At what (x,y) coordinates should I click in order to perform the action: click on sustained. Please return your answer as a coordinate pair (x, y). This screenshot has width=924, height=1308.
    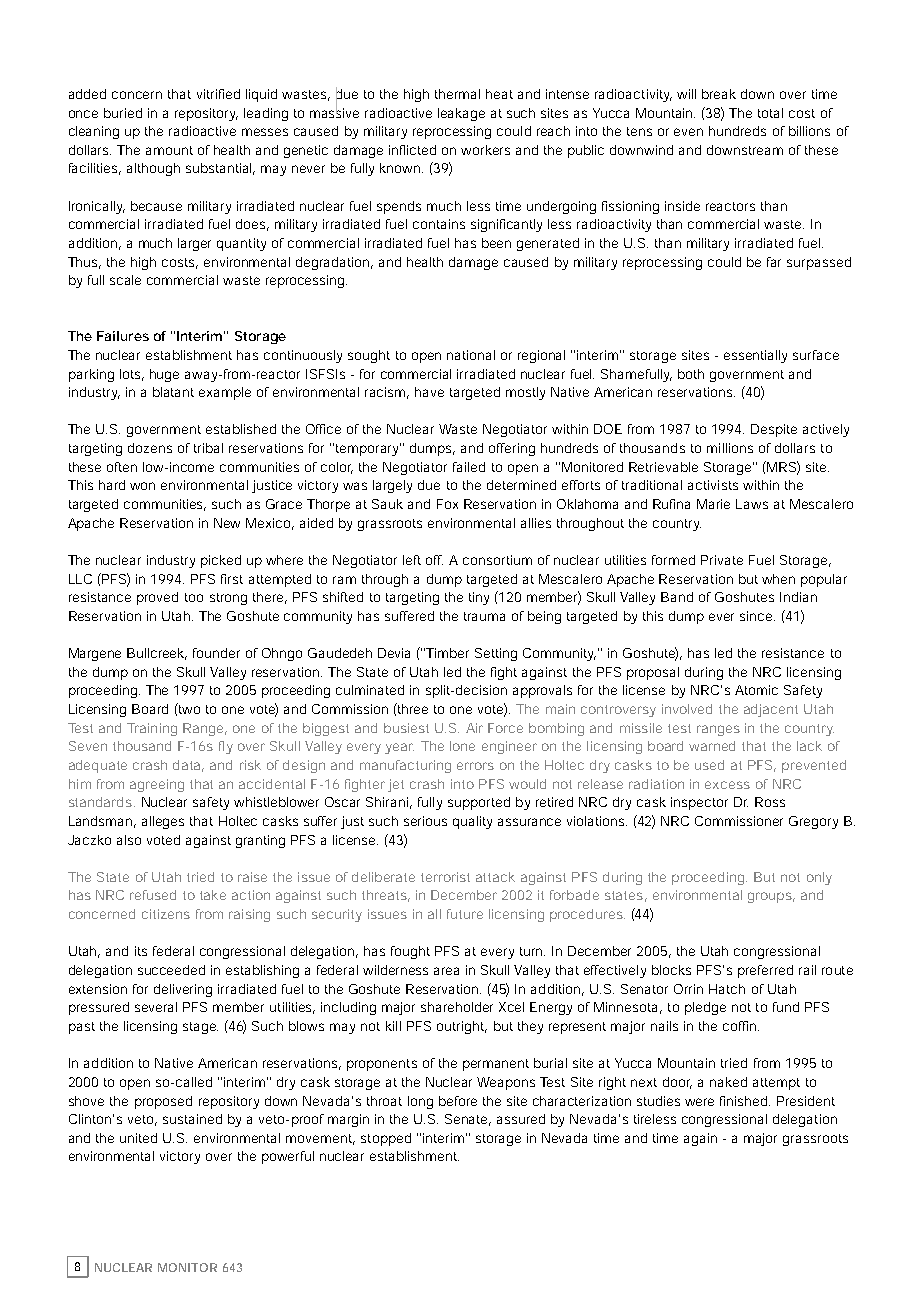
    Looking at the image, I should click on (192, 1119).
